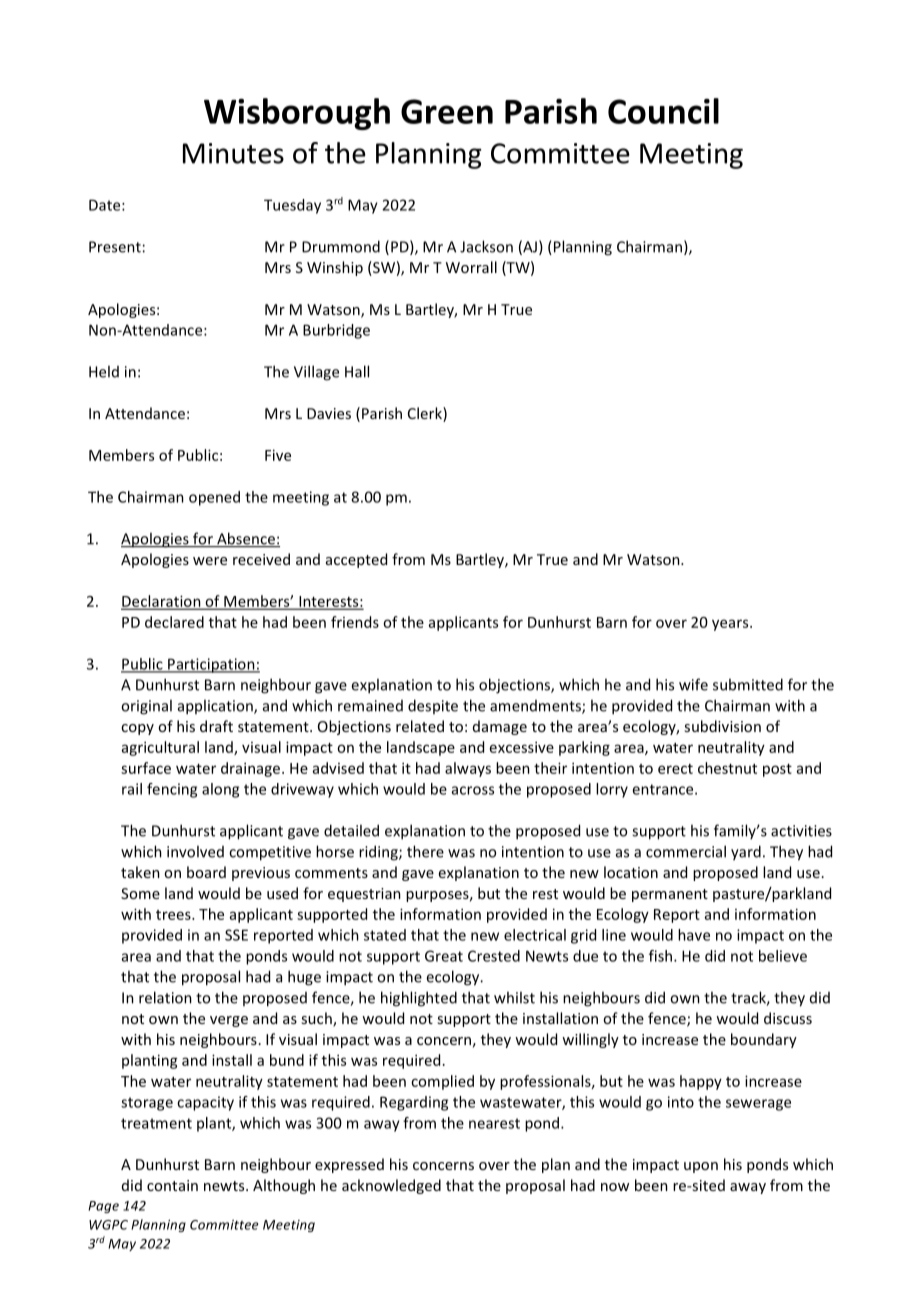 This image has width=924, height=1308. Describe the element at coordinates (172, 1185) in the image. I see `contain` at that location.
